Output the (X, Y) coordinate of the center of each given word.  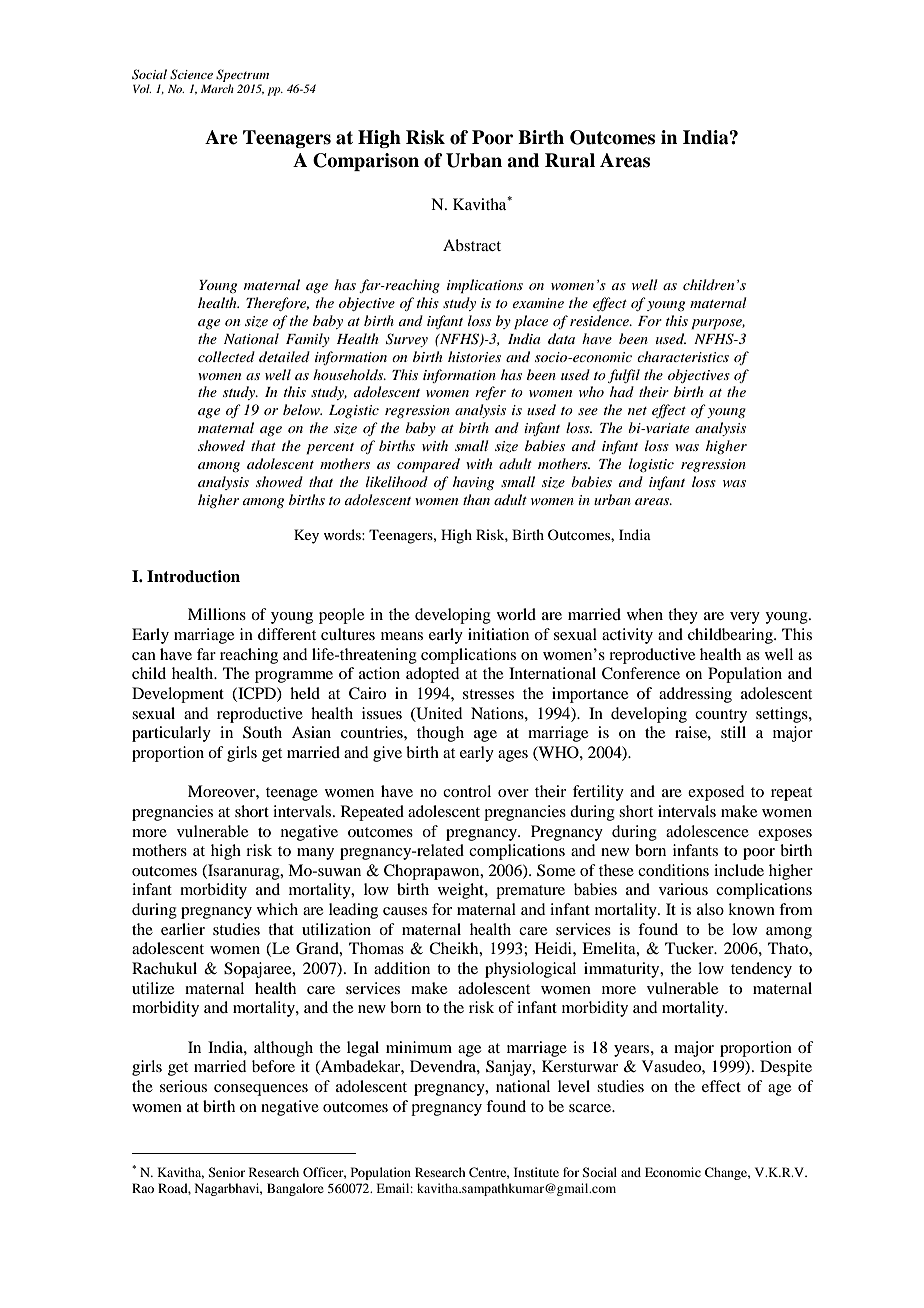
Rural (570, 160)
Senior (226, 1172)
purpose (718, 324)
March (217, 88)
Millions (217, 614)
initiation (498, 634)
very (745, 618)
